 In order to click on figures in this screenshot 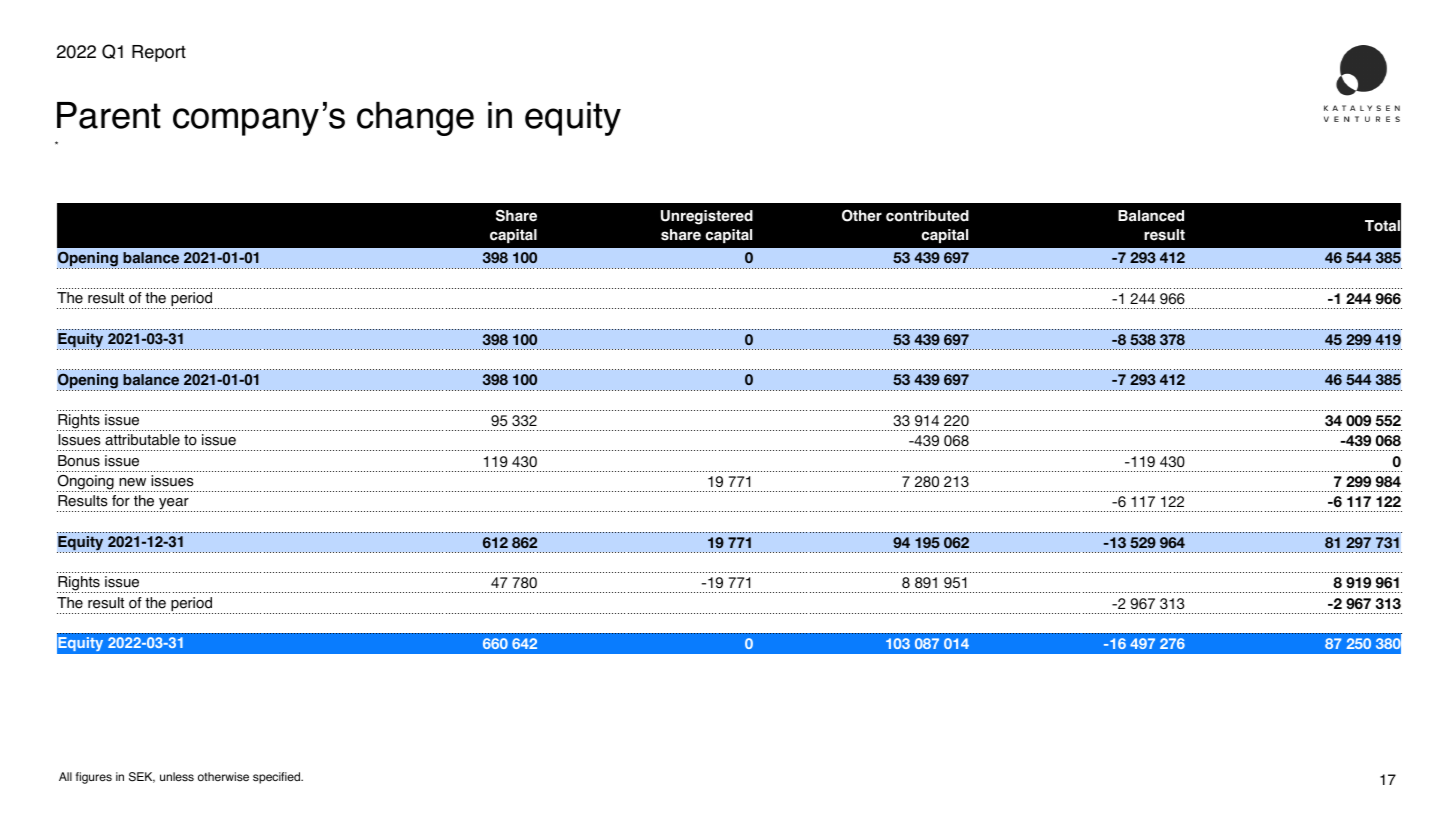, I will do `click(94, 778)`.
